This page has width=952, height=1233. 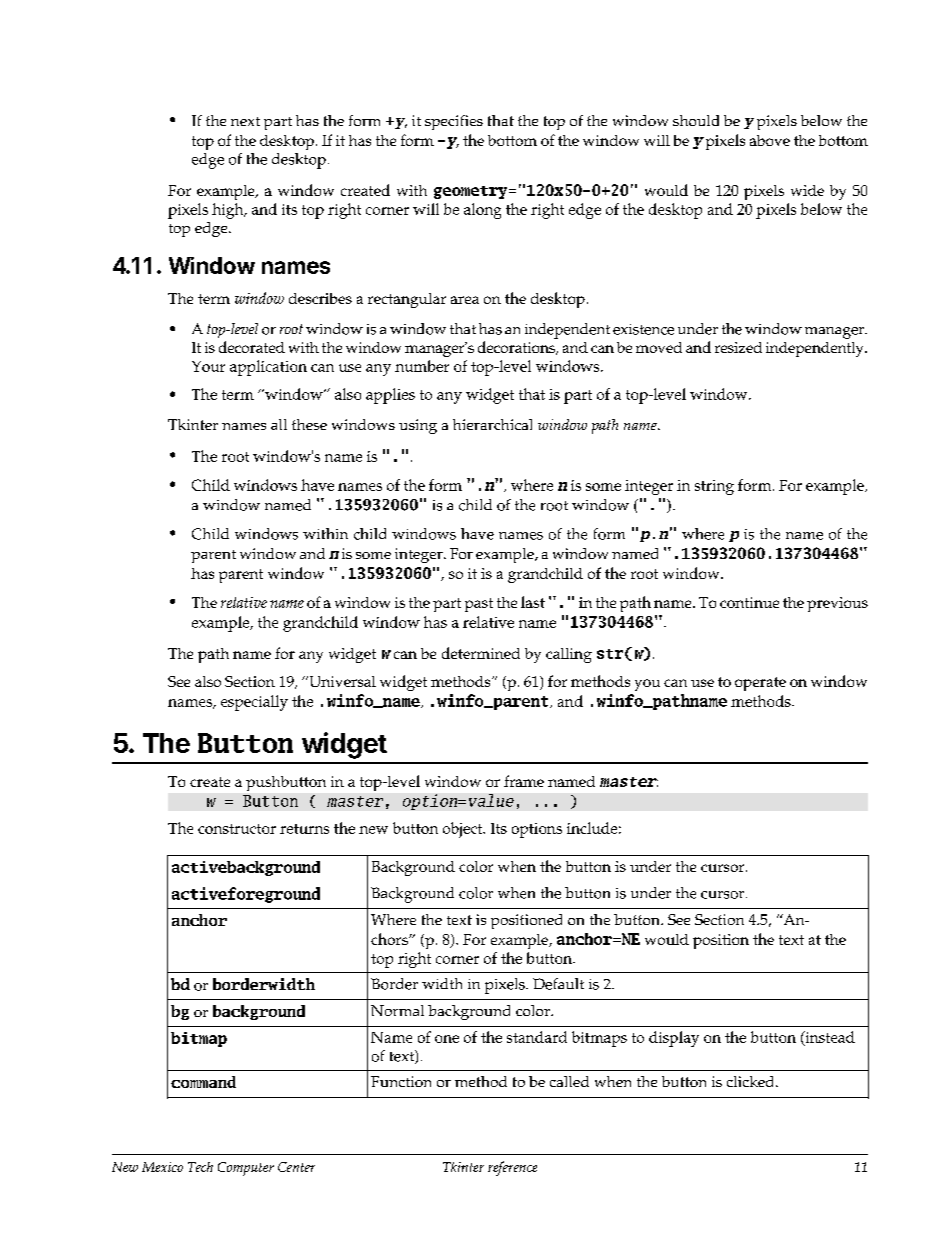 I want to click on especially, so click(x=254, y=703).
